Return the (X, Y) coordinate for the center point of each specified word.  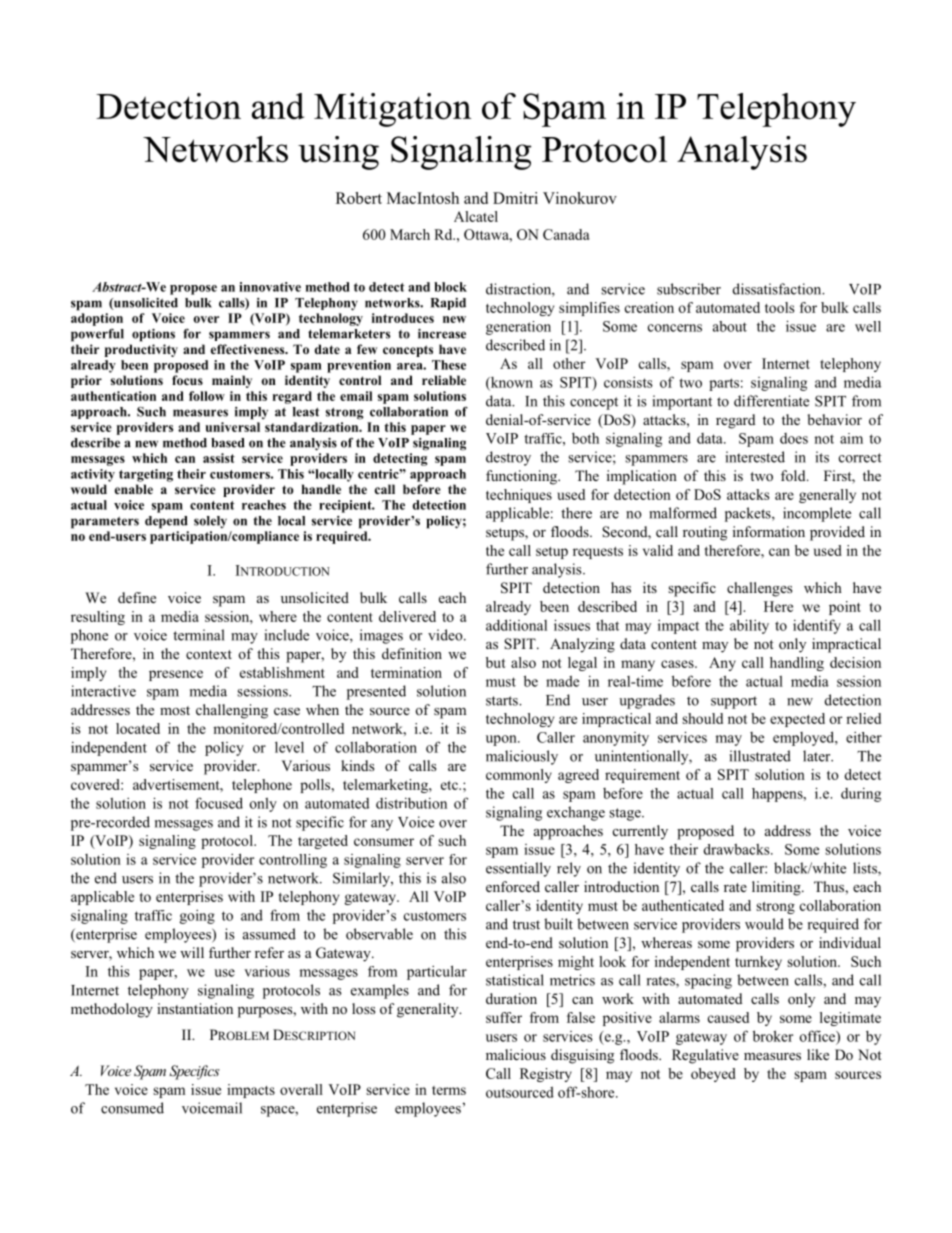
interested (755, 457)
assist (219, 458)
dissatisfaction (778, 289)
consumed (132, 1108)
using (338, 153)
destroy (508, 458)
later (818, 756)
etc (450, 785)
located (138, 728)
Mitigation (392, 110)
